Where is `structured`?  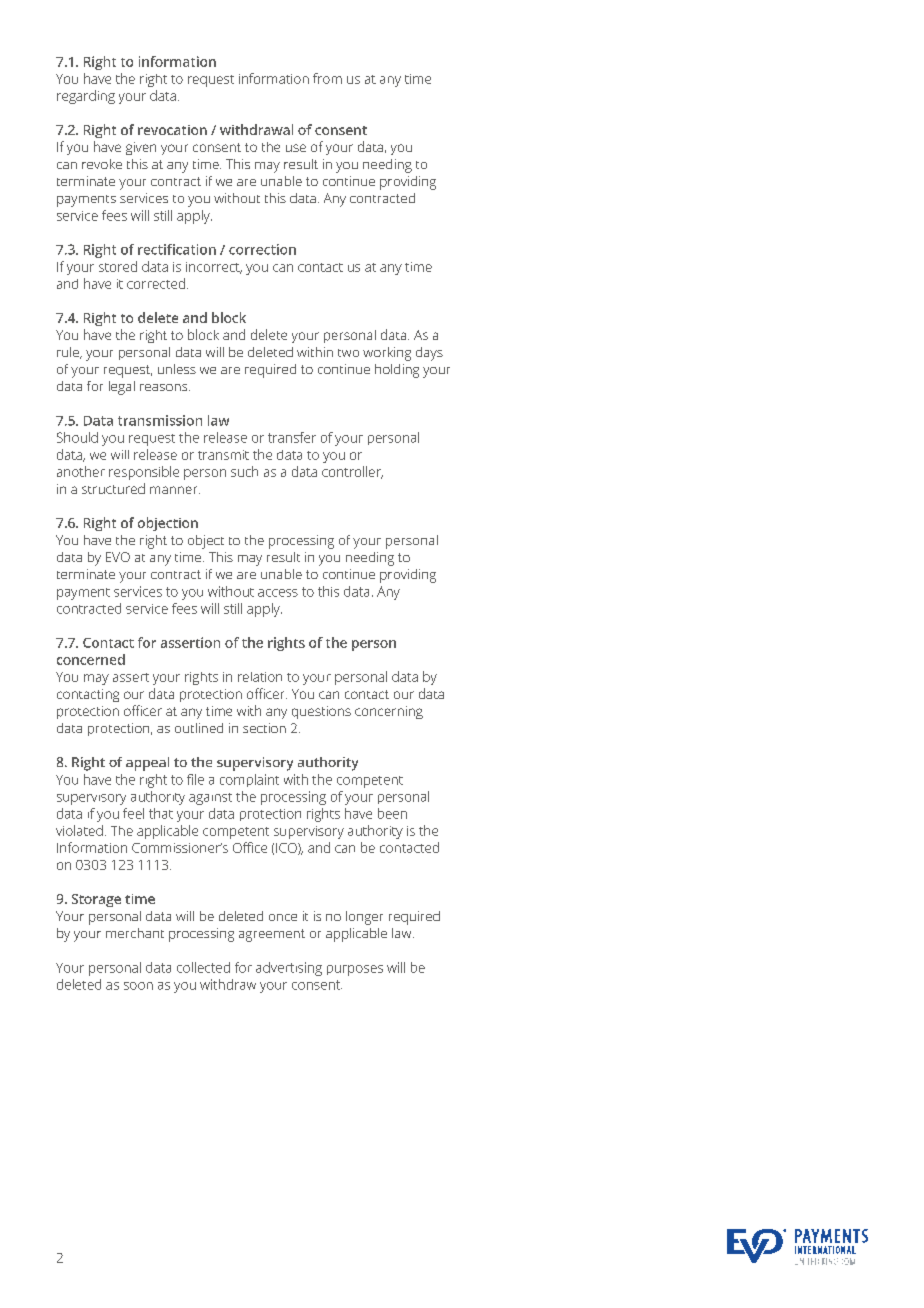
structured is located at coordinates (113, 488).
